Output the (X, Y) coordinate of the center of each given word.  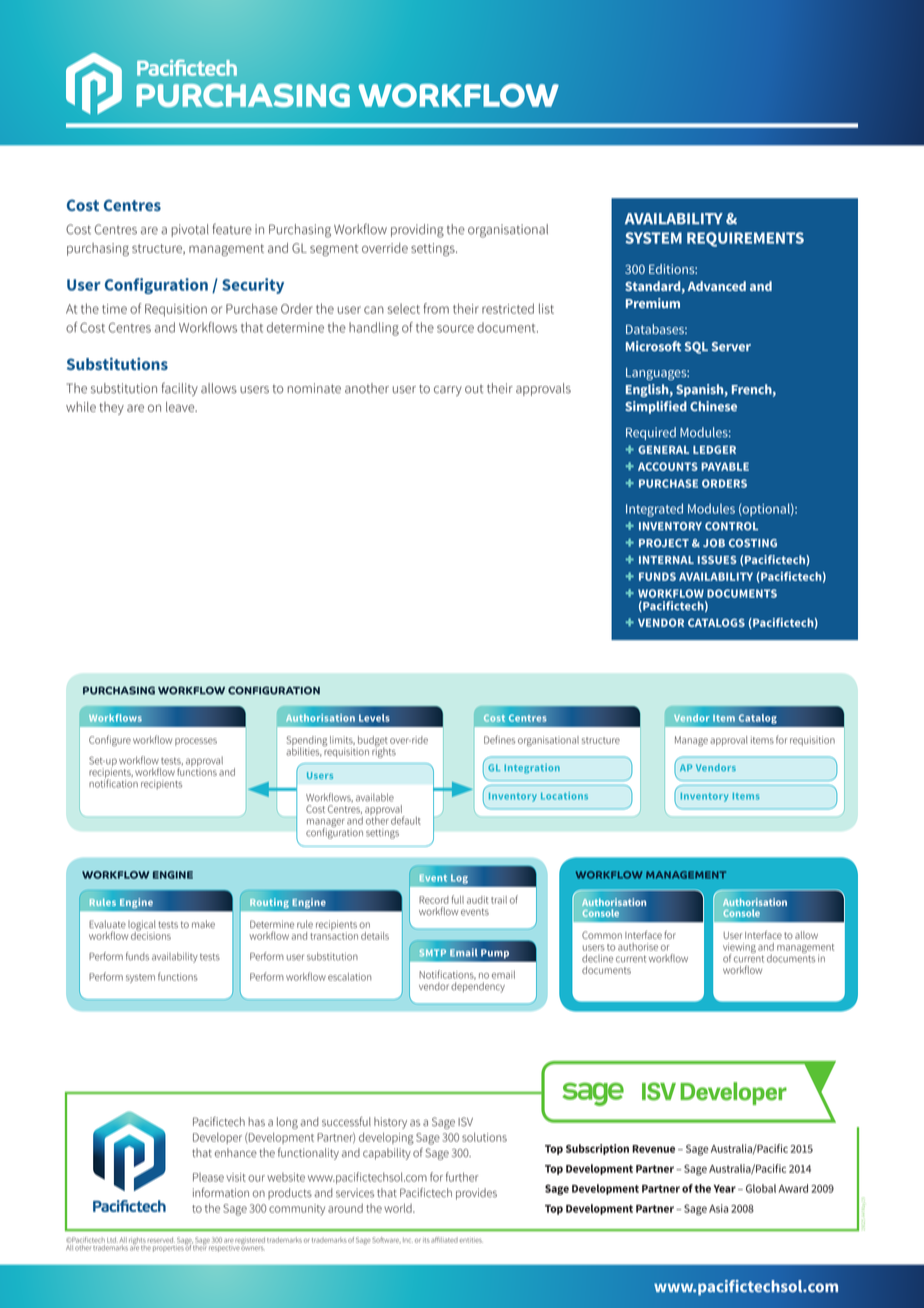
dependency (478, 987)
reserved (161, 1240)
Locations (564, 796)
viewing (739, 949)
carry (448, 391)
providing (417, 231)
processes (196, 742)
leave (181, 407)
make (203, 924)
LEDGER (714, 449)
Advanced (717, 286)
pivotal (190, 230)
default (406, 820)
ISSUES (717, 560)
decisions (151, 934)
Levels (374, 718)
